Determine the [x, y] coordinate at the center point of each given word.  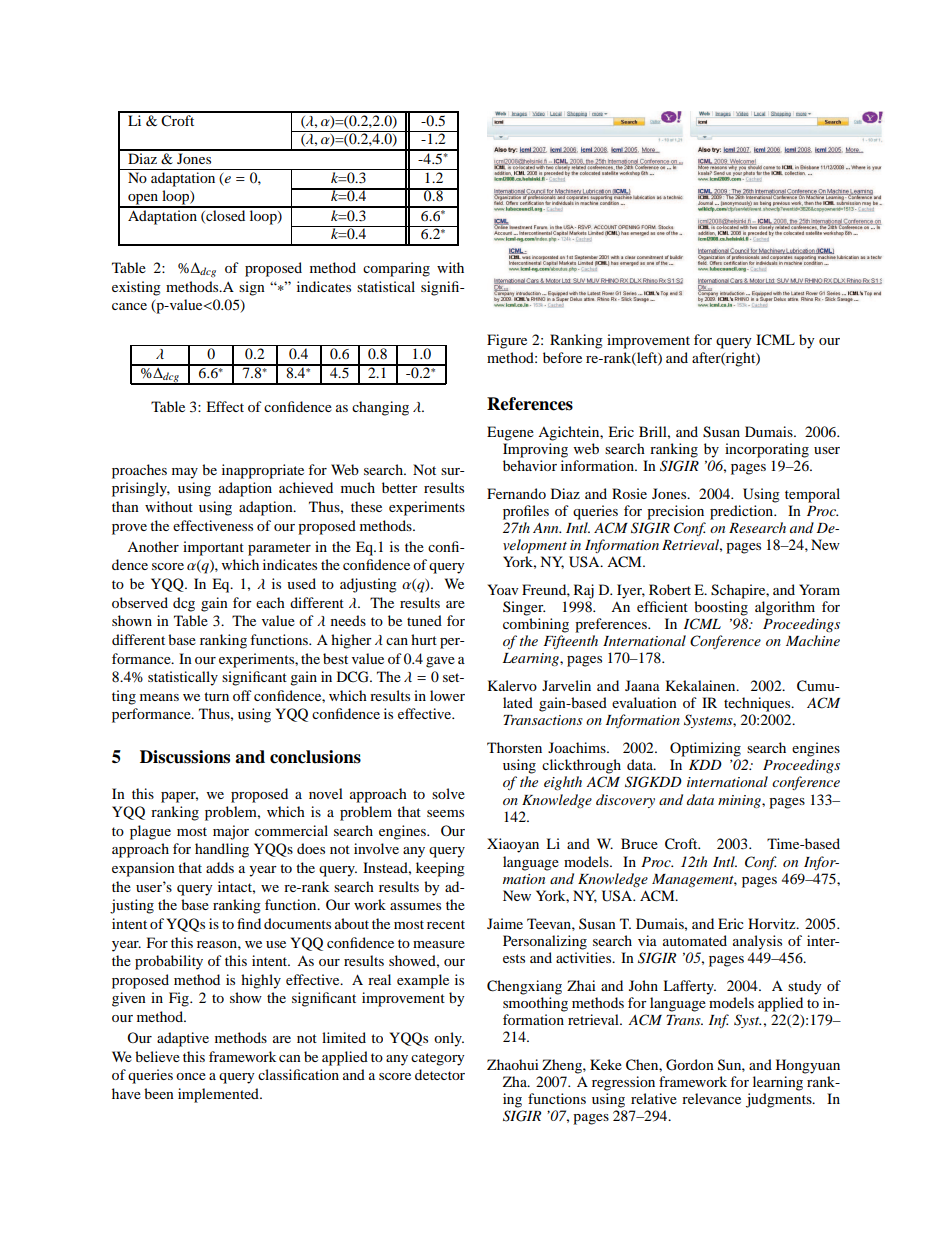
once [191, 1076]
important [213, 548]
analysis [757, 942]
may [185, 473]
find [249, 923]
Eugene [510, 433]
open [143, 200]
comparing [396, 269]
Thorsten [514, 747]
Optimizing [705, 749]
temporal [812, 495]
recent [446, 924]
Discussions [185, 757]
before [562, 357]
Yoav [502, 589]
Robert [670, 589]
